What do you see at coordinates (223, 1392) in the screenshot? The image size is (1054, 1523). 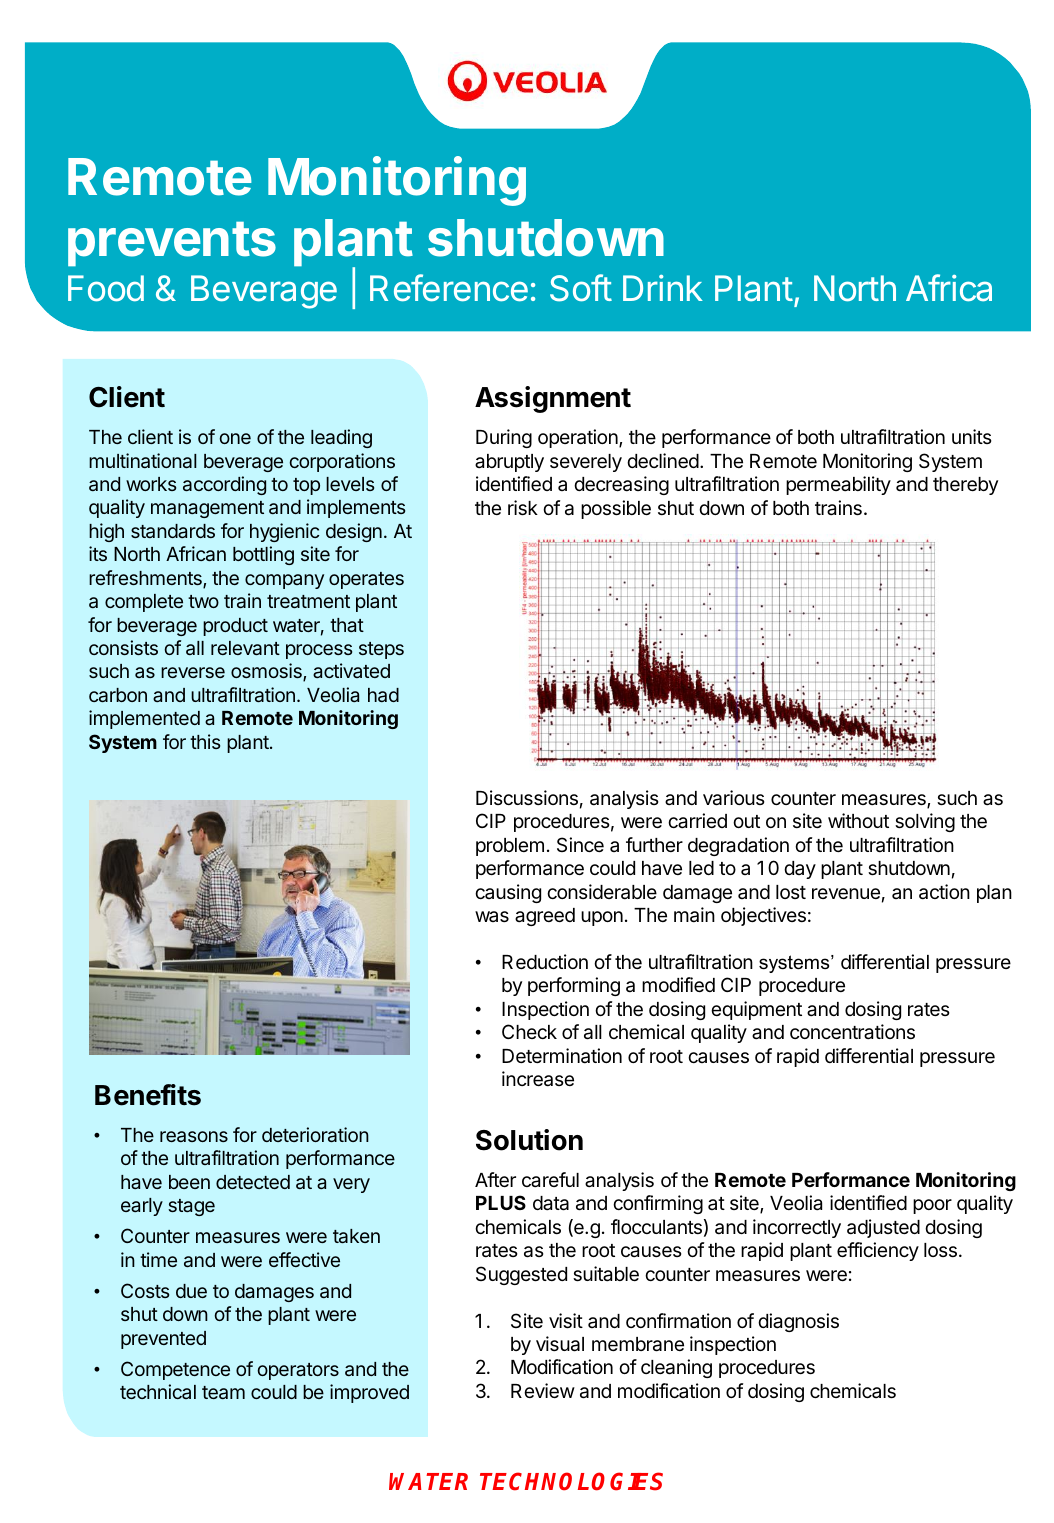 I see `team` at bounding box center [223, 1392].
